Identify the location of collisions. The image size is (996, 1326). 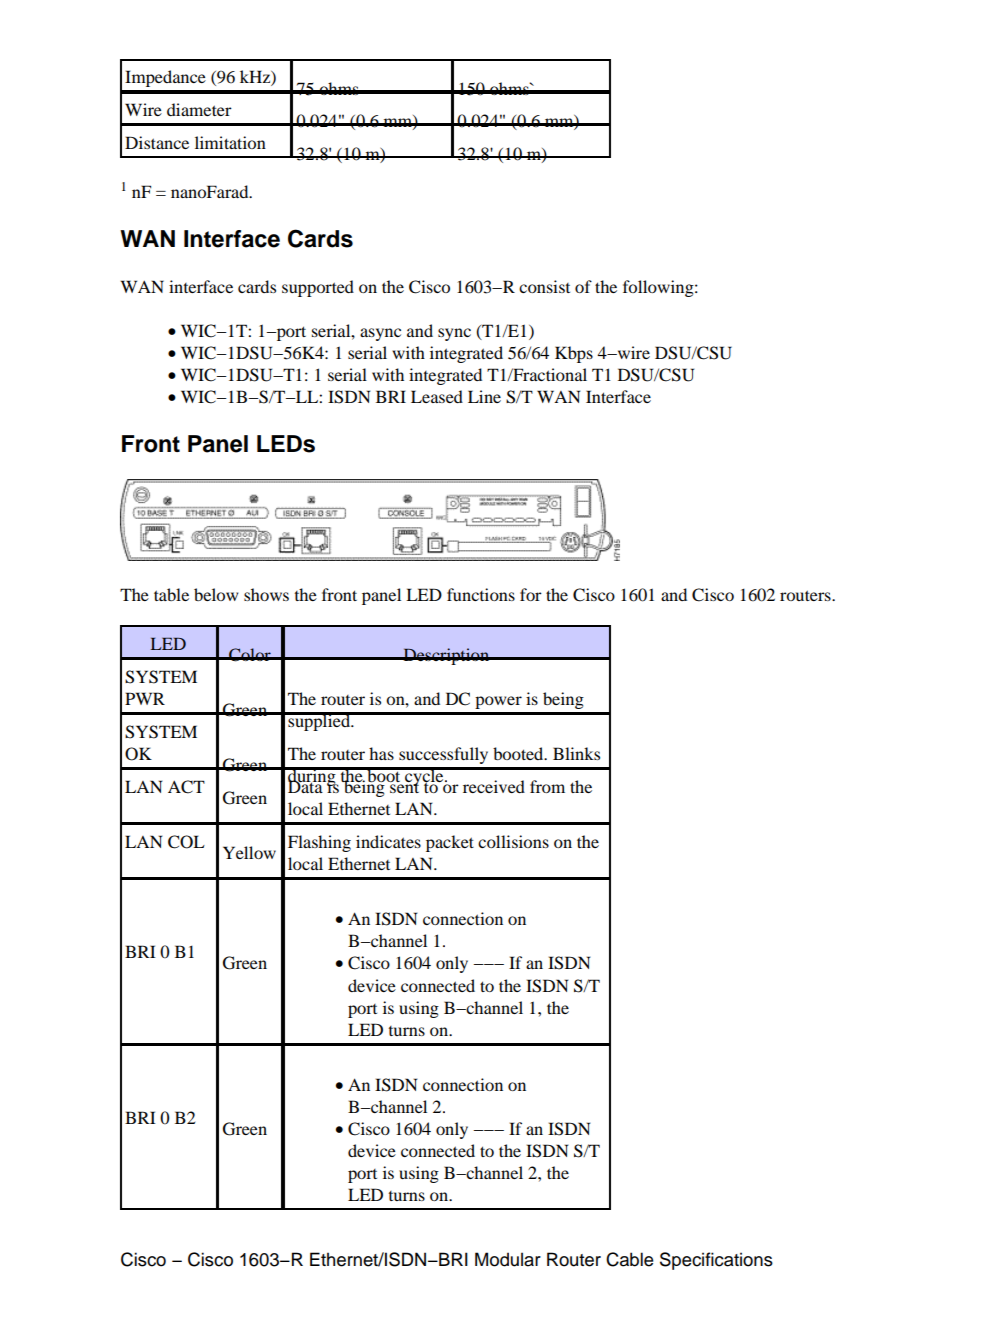
(513, 841).
